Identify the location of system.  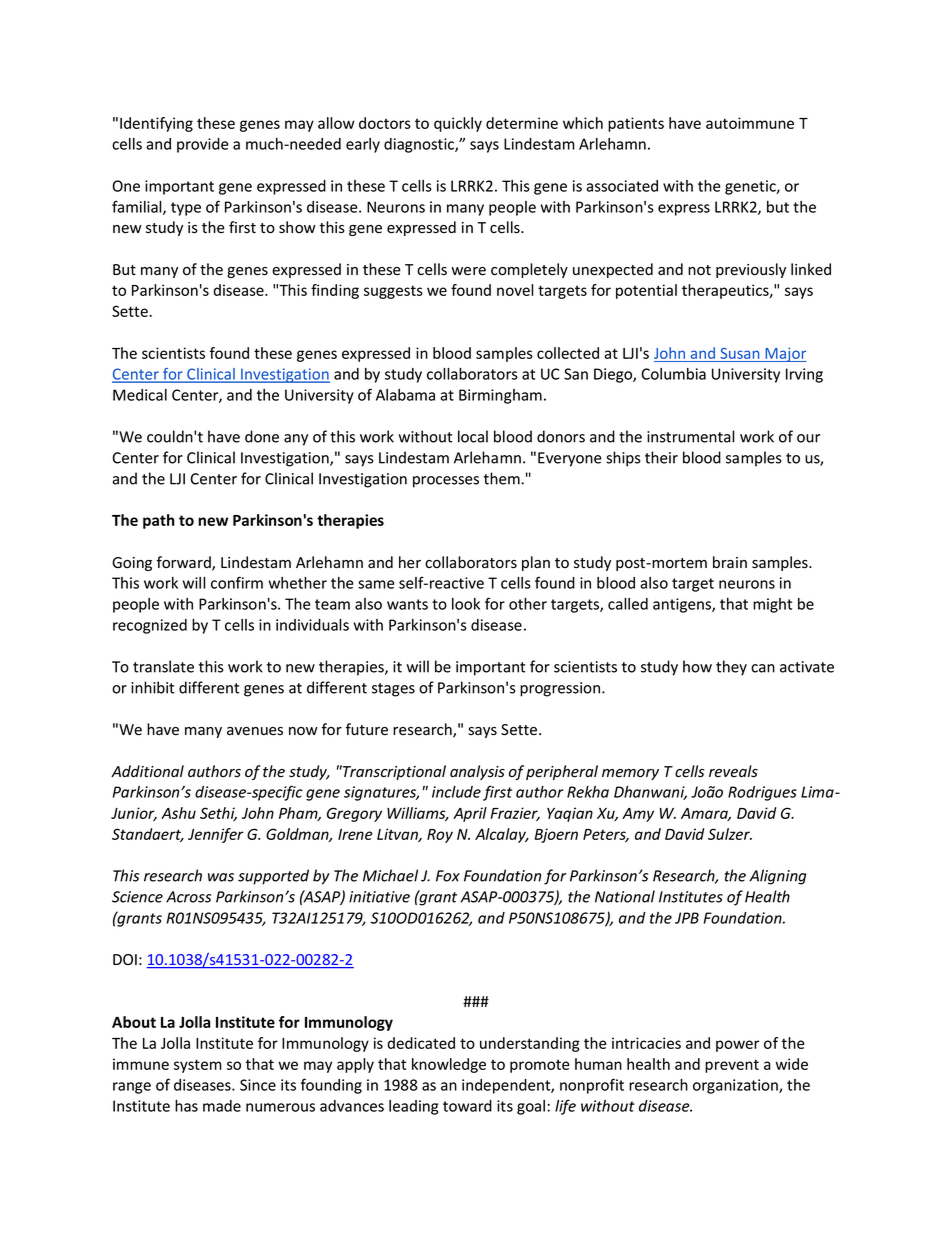
(198, 1066).
